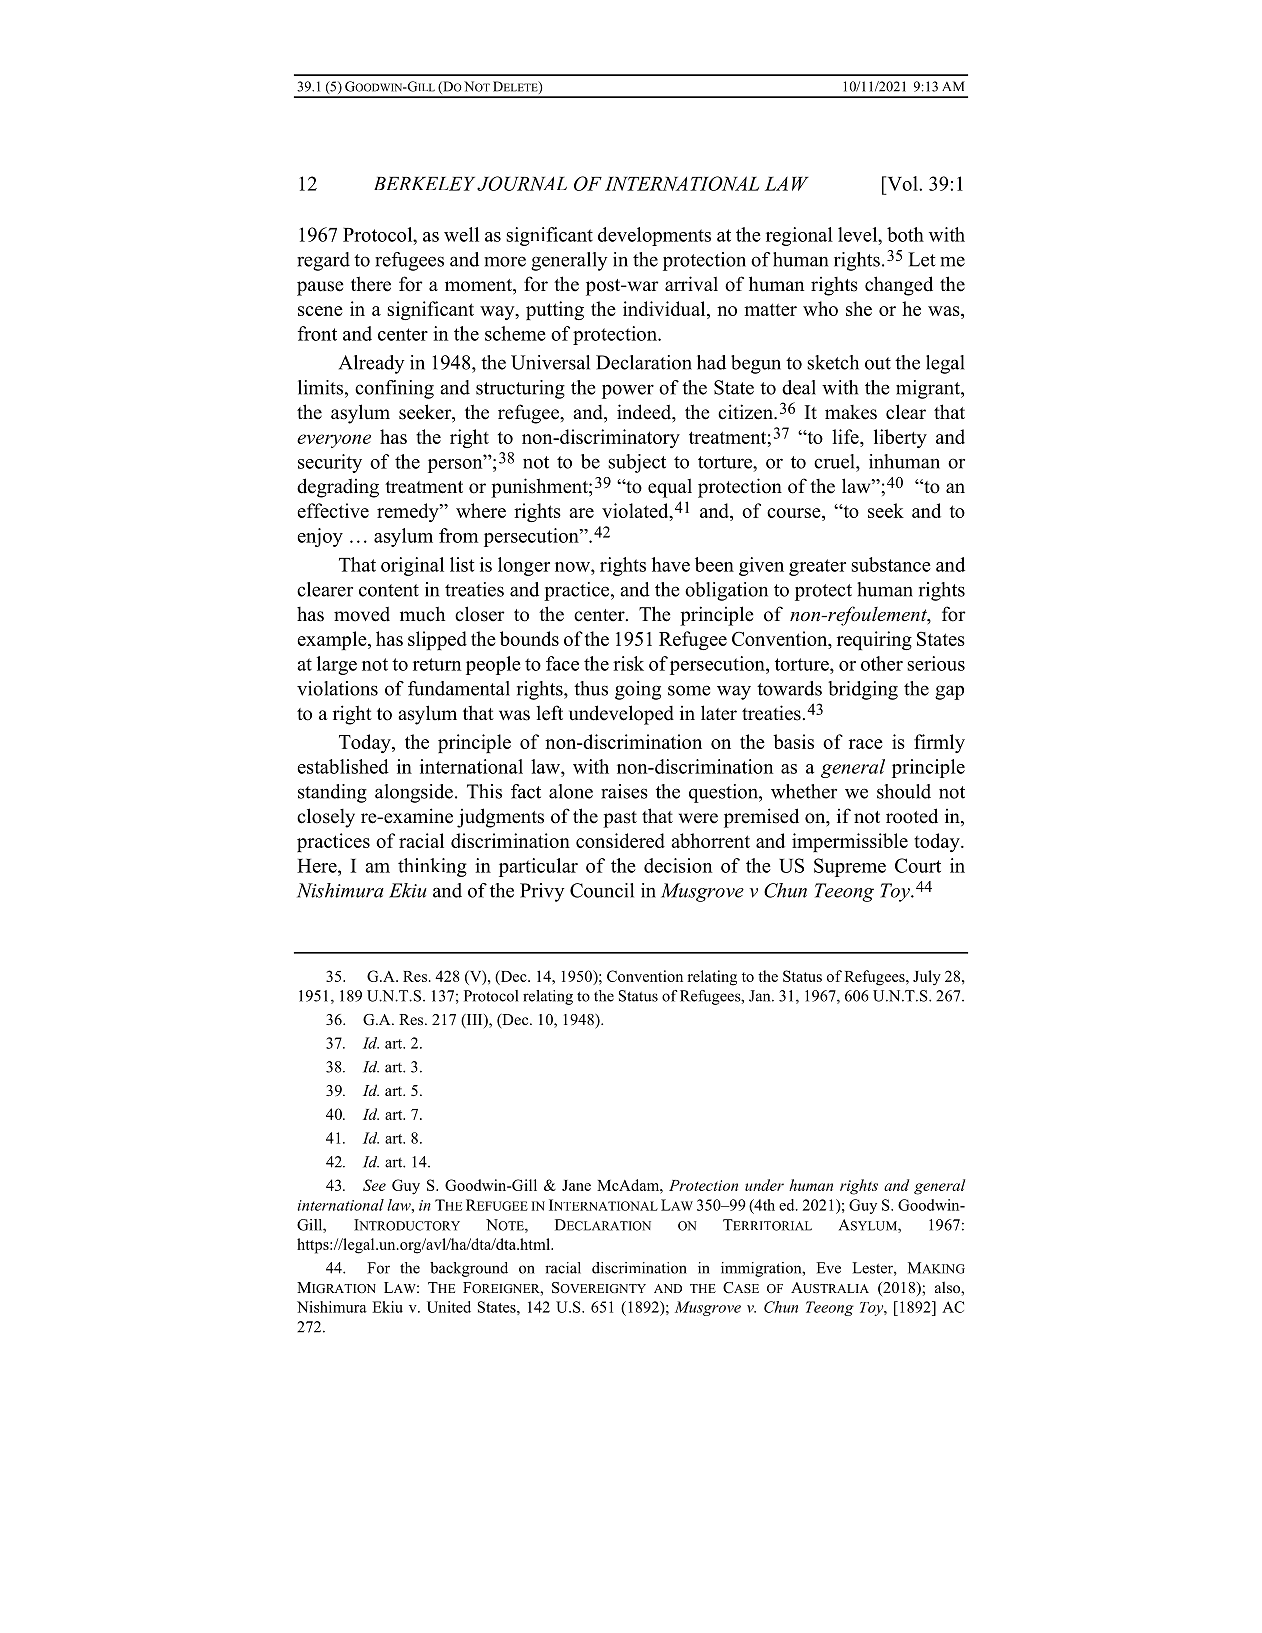  What do you see at coordinates (424, 184) in the page?
I see `BERKELEY` at bounding box center [424, 184].
